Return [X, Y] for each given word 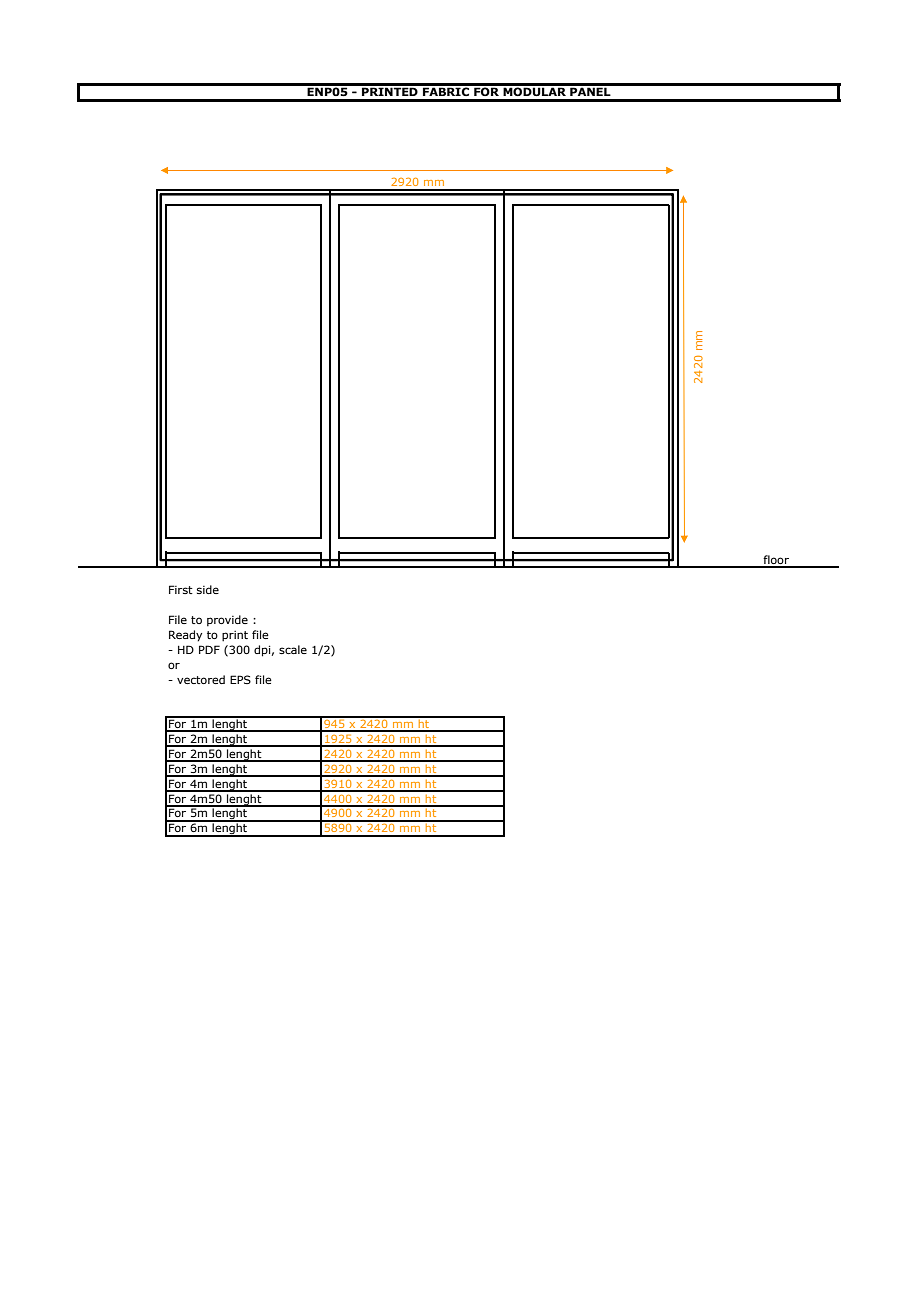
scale [293, 649]
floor [776, 561]
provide [227, 621]
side [208, 589]
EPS [240, 679]
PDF [209, 649]
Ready [185, 636]
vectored [201, 679]
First [181, 589]
